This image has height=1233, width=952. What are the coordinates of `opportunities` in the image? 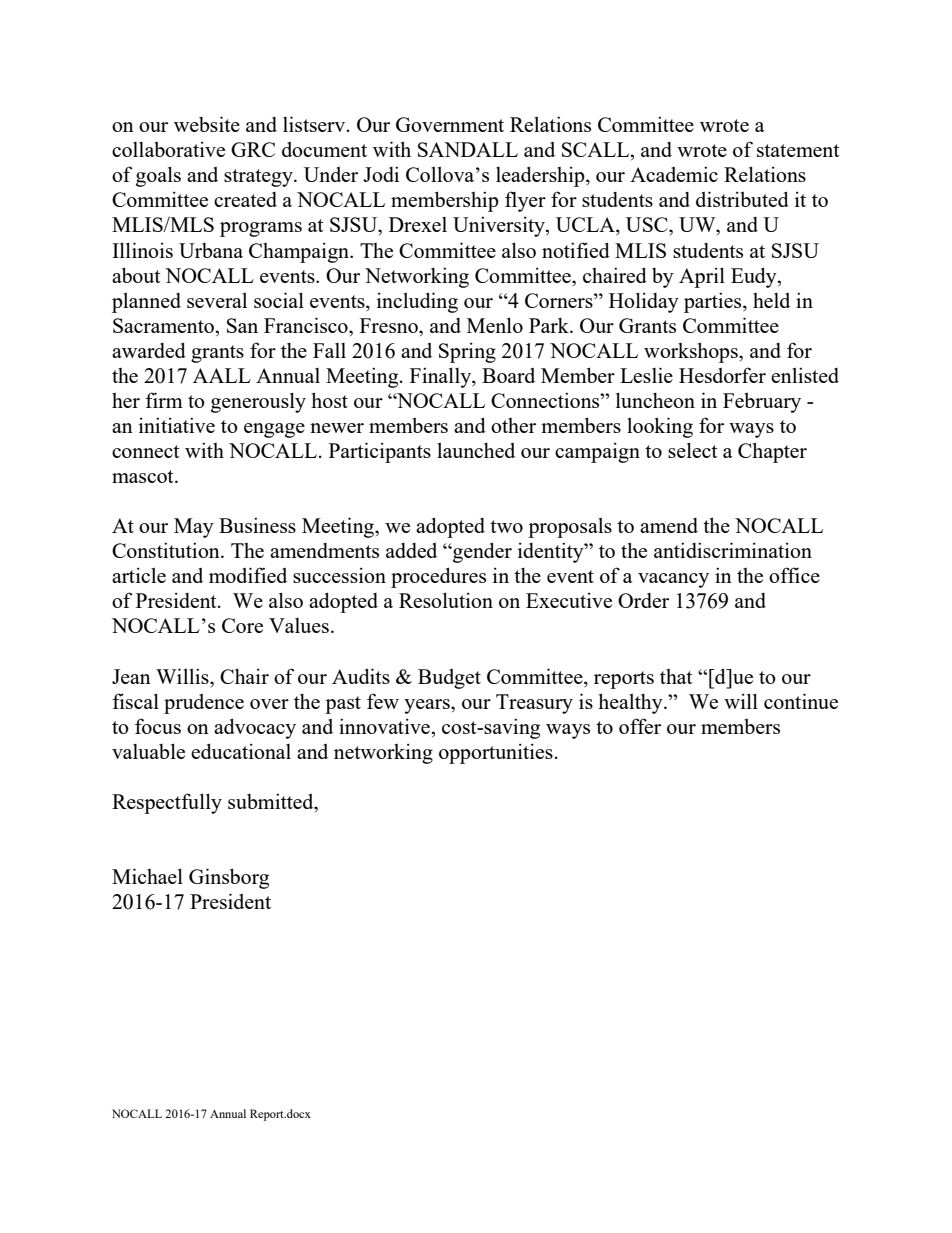 It's located at (496, 753).
